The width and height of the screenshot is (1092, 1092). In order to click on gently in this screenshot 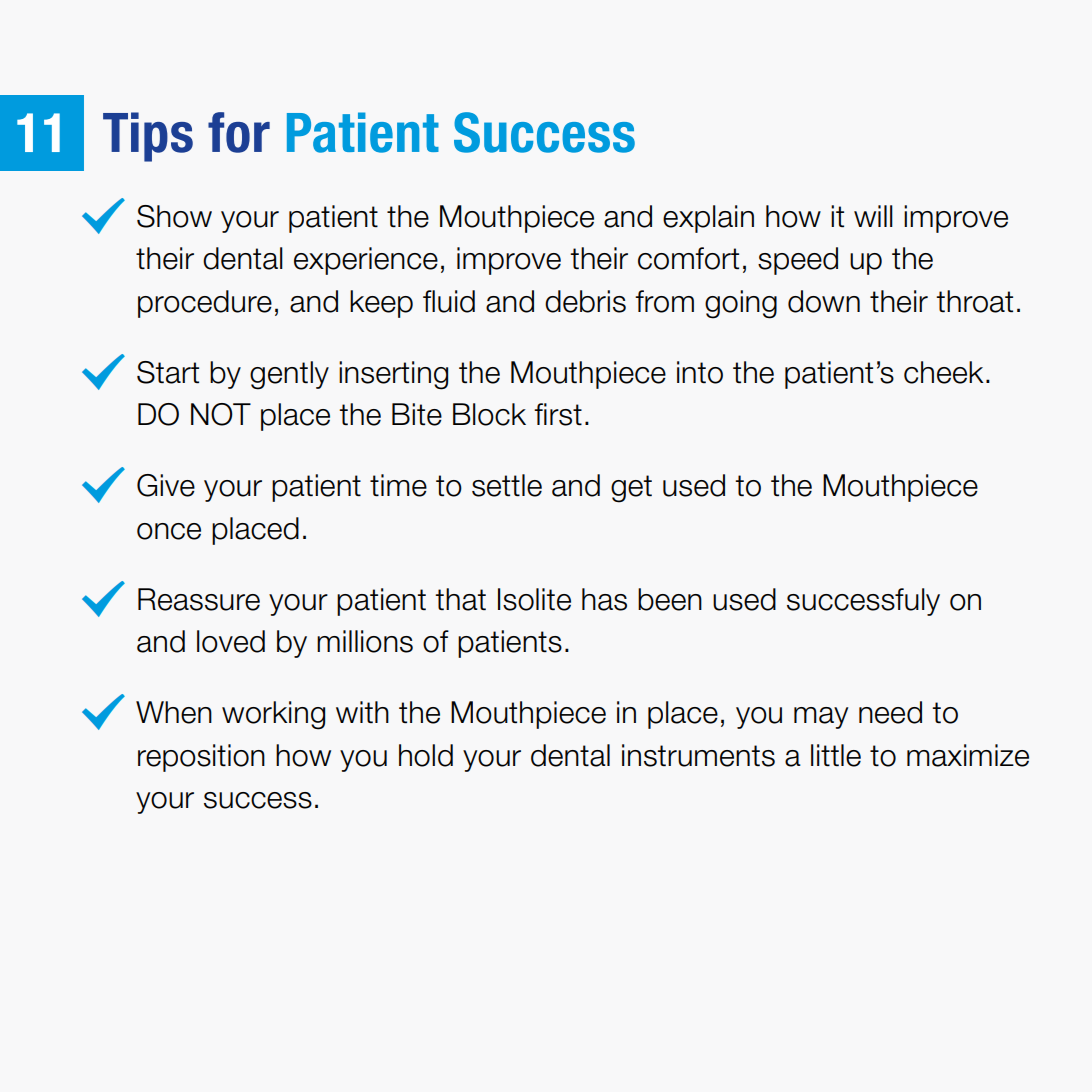, I will do `click(289, 375)`.
